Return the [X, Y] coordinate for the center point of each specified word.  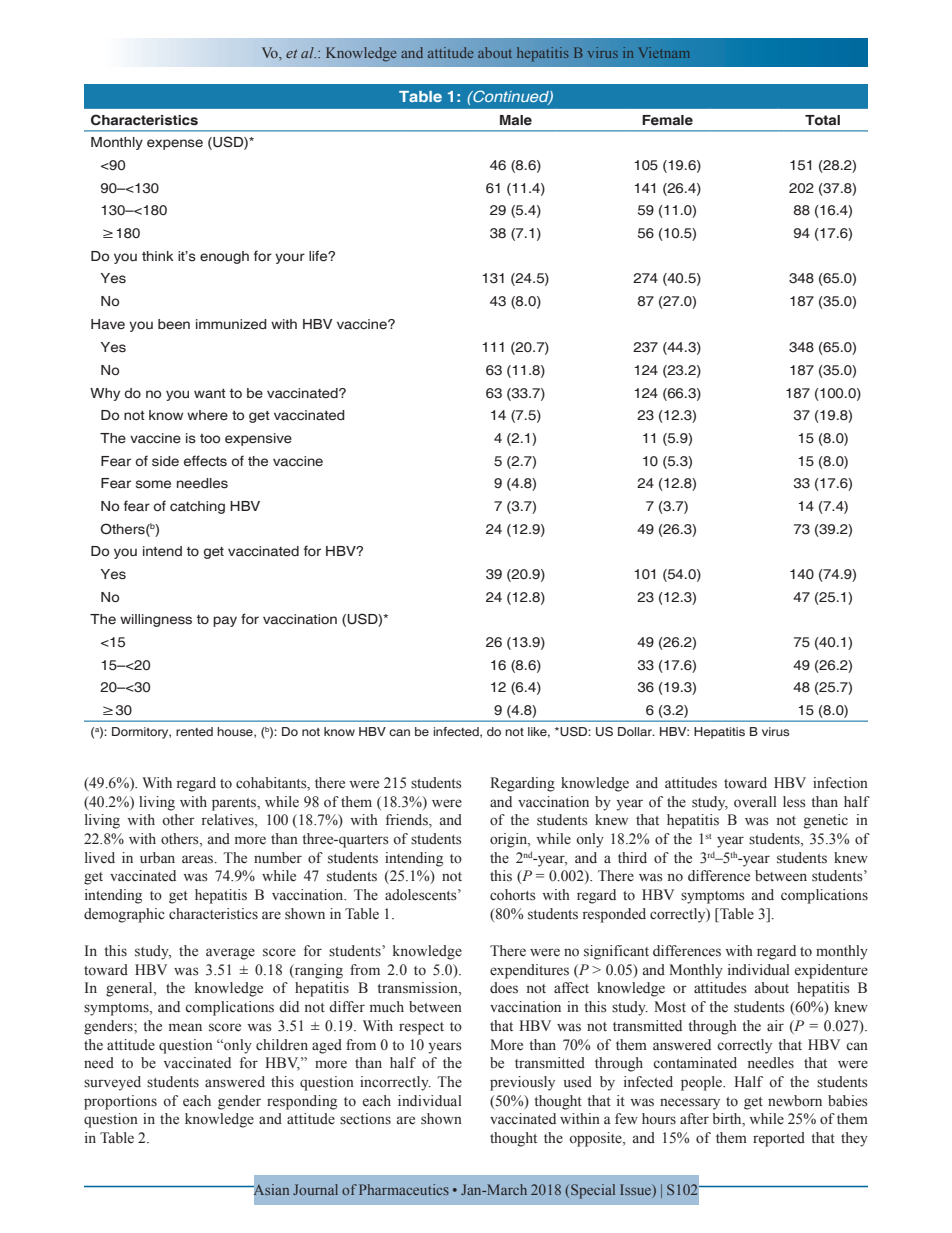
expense [175, 144]
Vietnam [664, 52]
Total [822, 120]
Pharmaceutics [404, 1189]
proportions [120, 1102]
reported [779, 1139]
